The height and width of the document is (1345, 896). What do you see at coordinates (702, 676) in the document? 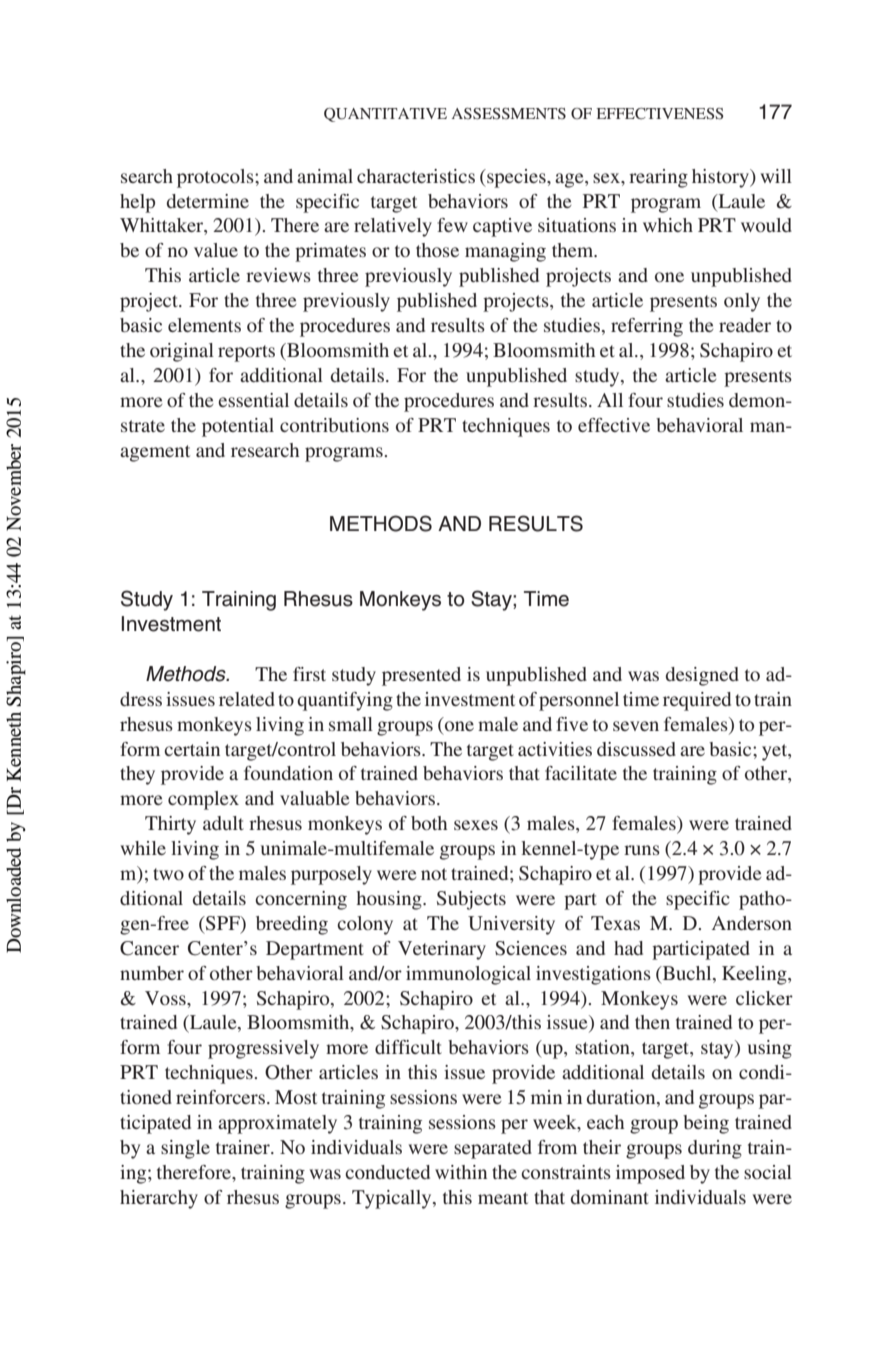
I see `designed` at bounding box center [702, 676].
